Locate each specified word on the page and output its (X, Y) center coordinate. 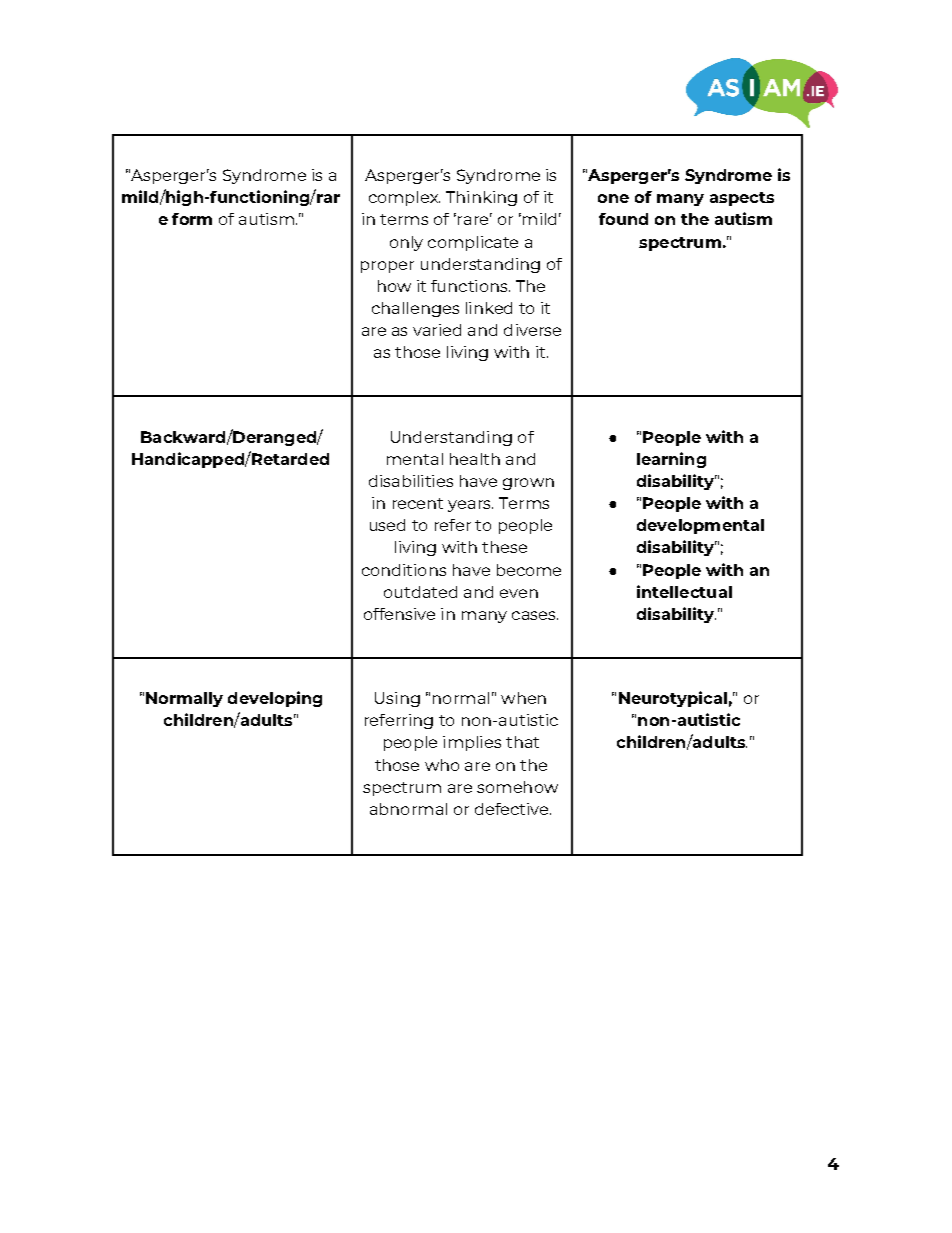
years (470, 506)
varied (437, 330)
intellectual (684, 591)
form (192, 219)
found (623, 219)
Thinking (481, 198)
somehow (517, 787)
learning (671, 460)
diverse (532, 330)
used (387, 525)
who (442, 765)
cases (535, 615)
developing (275, 699)
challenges (415, 309)
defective (513, 809)
